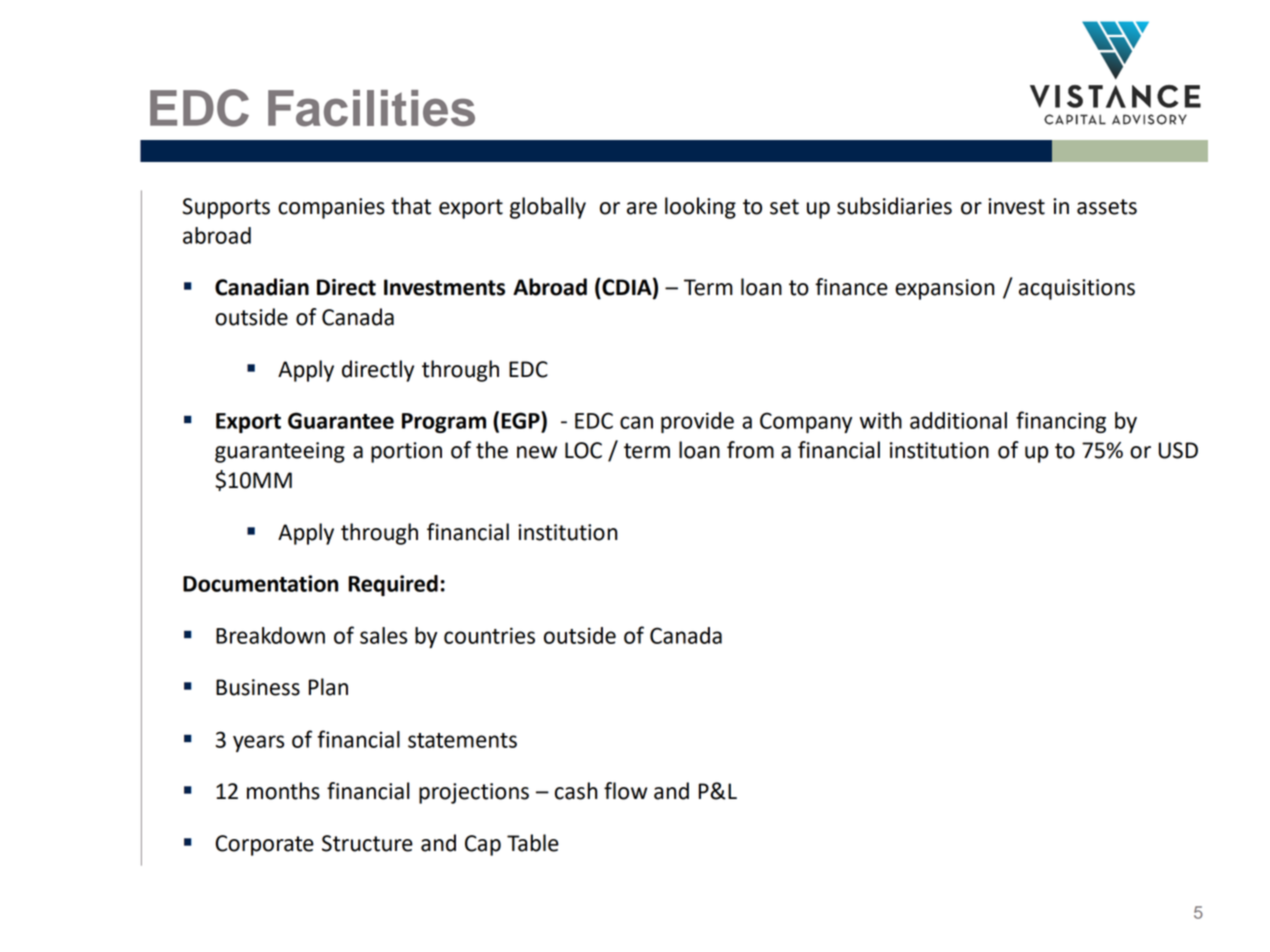 The width and height of the document is (1270, 952). What do you see at coordinates (1107, 207) in the document?
I see `assets` at bounding box center [1107, 207].
